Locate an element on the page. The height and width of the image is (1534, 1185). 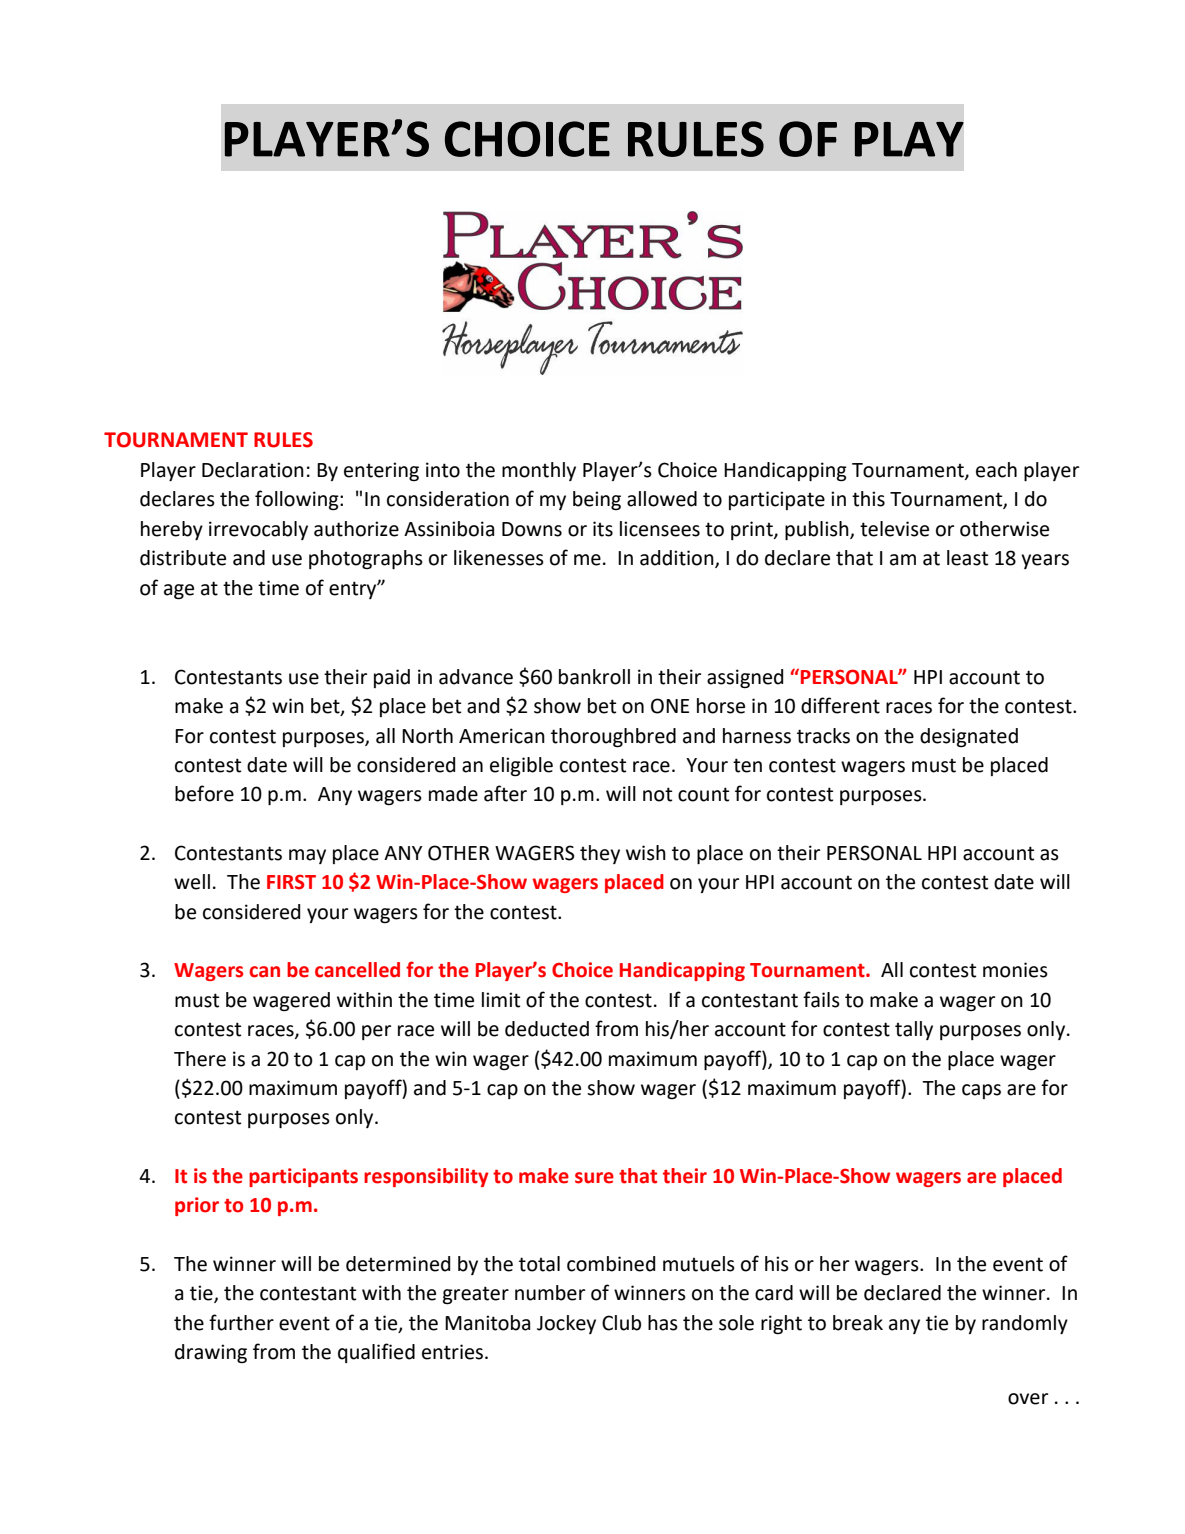
Club is located at coordinates (621, 1323).
